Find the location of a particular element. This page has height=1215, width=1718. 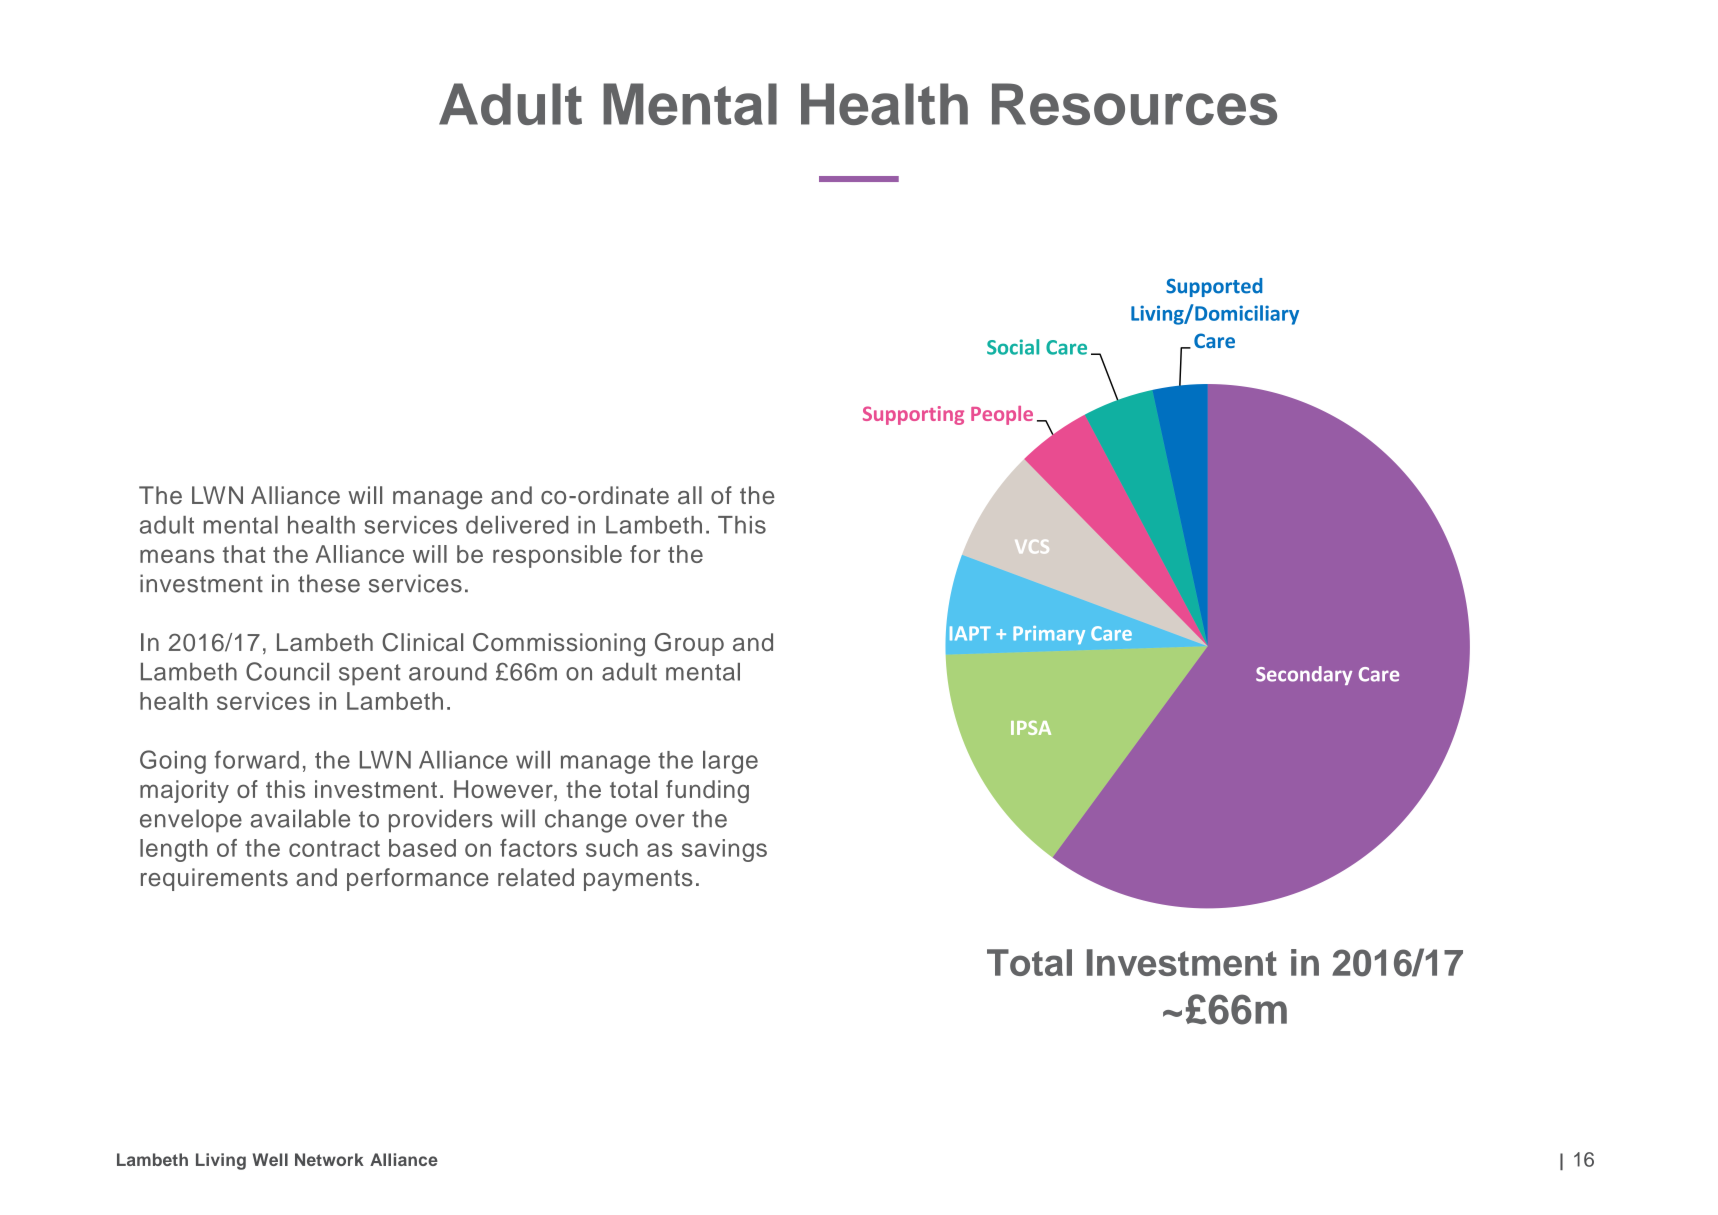

People is located at coordinates (1002, 415).
